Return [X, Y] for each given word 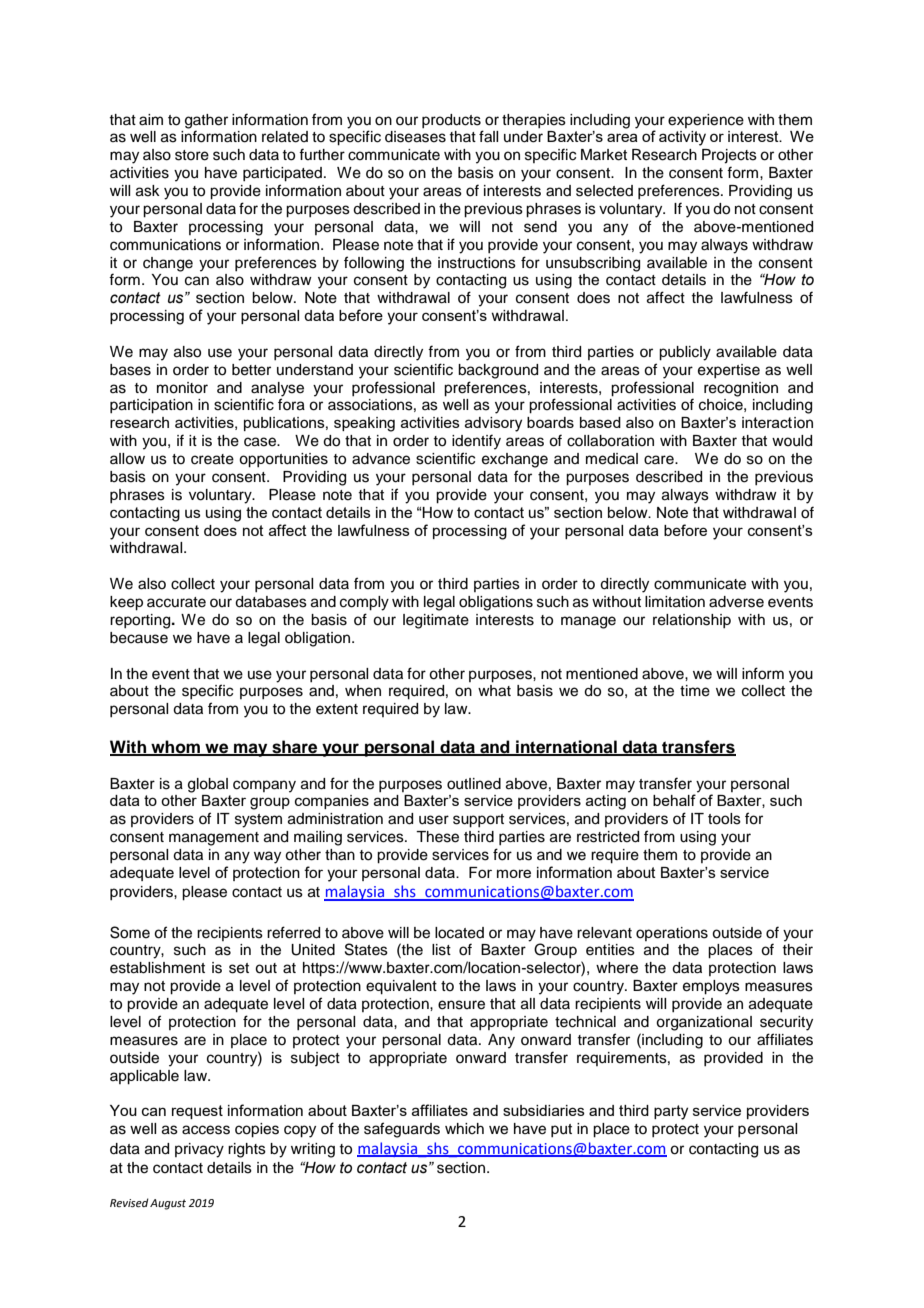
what [494, 691]
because [139, 638]
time [695, 691]
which [464, 1129]
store [192, 155]
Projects [729, 156]
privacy [199, 1150]
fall [488, 136]
